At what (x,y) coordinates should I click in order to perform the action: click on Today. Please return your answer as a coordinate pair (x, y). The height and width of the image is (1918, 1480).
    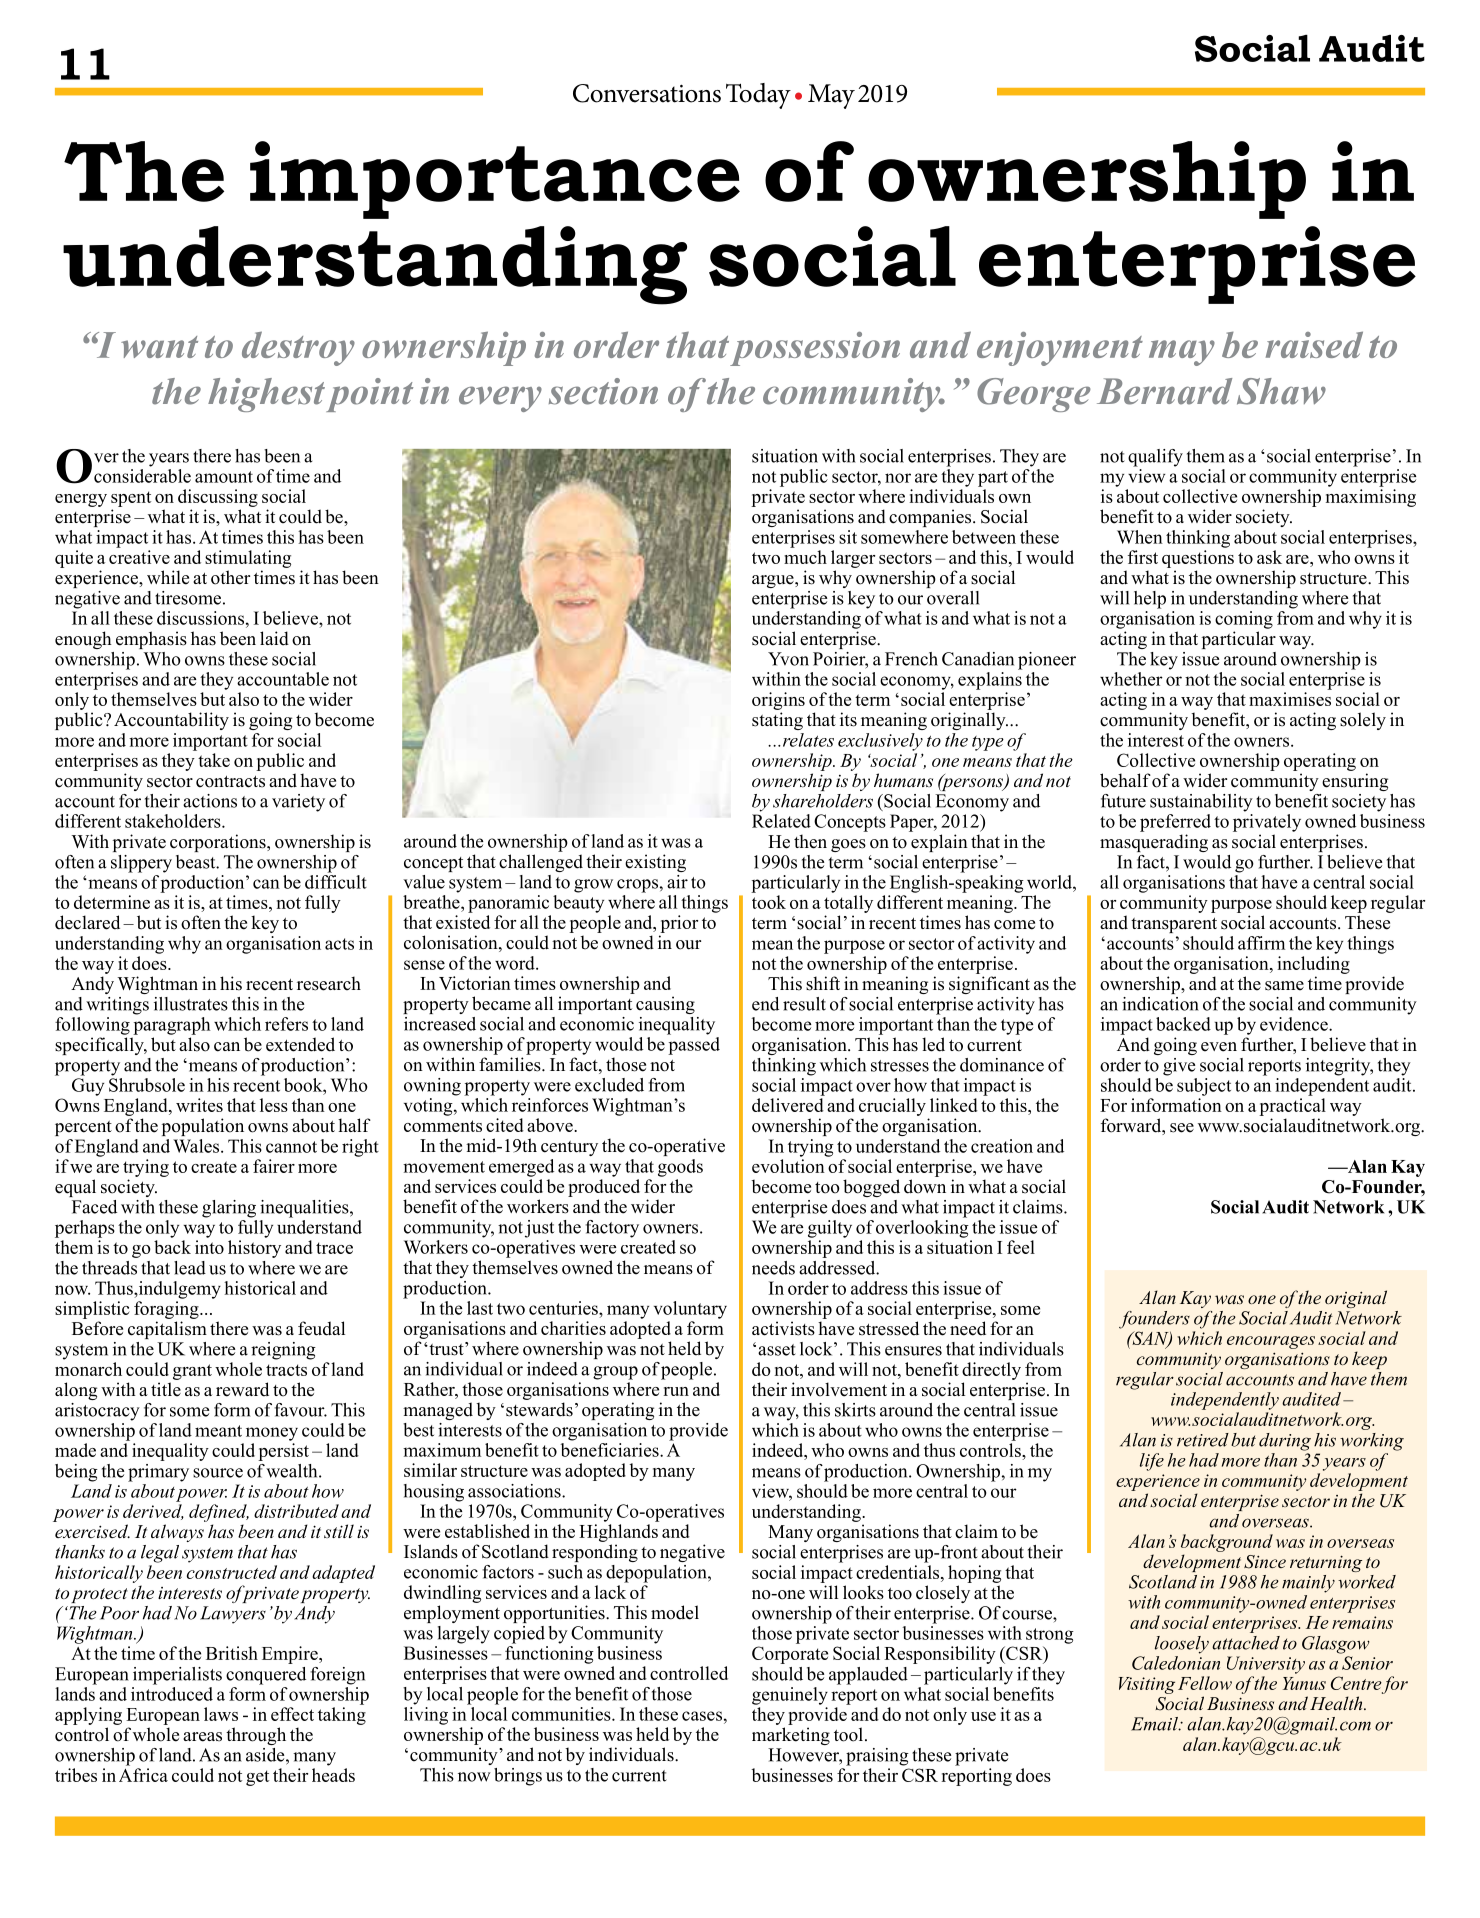
    Looking at the image, I should click on (758, 96).
